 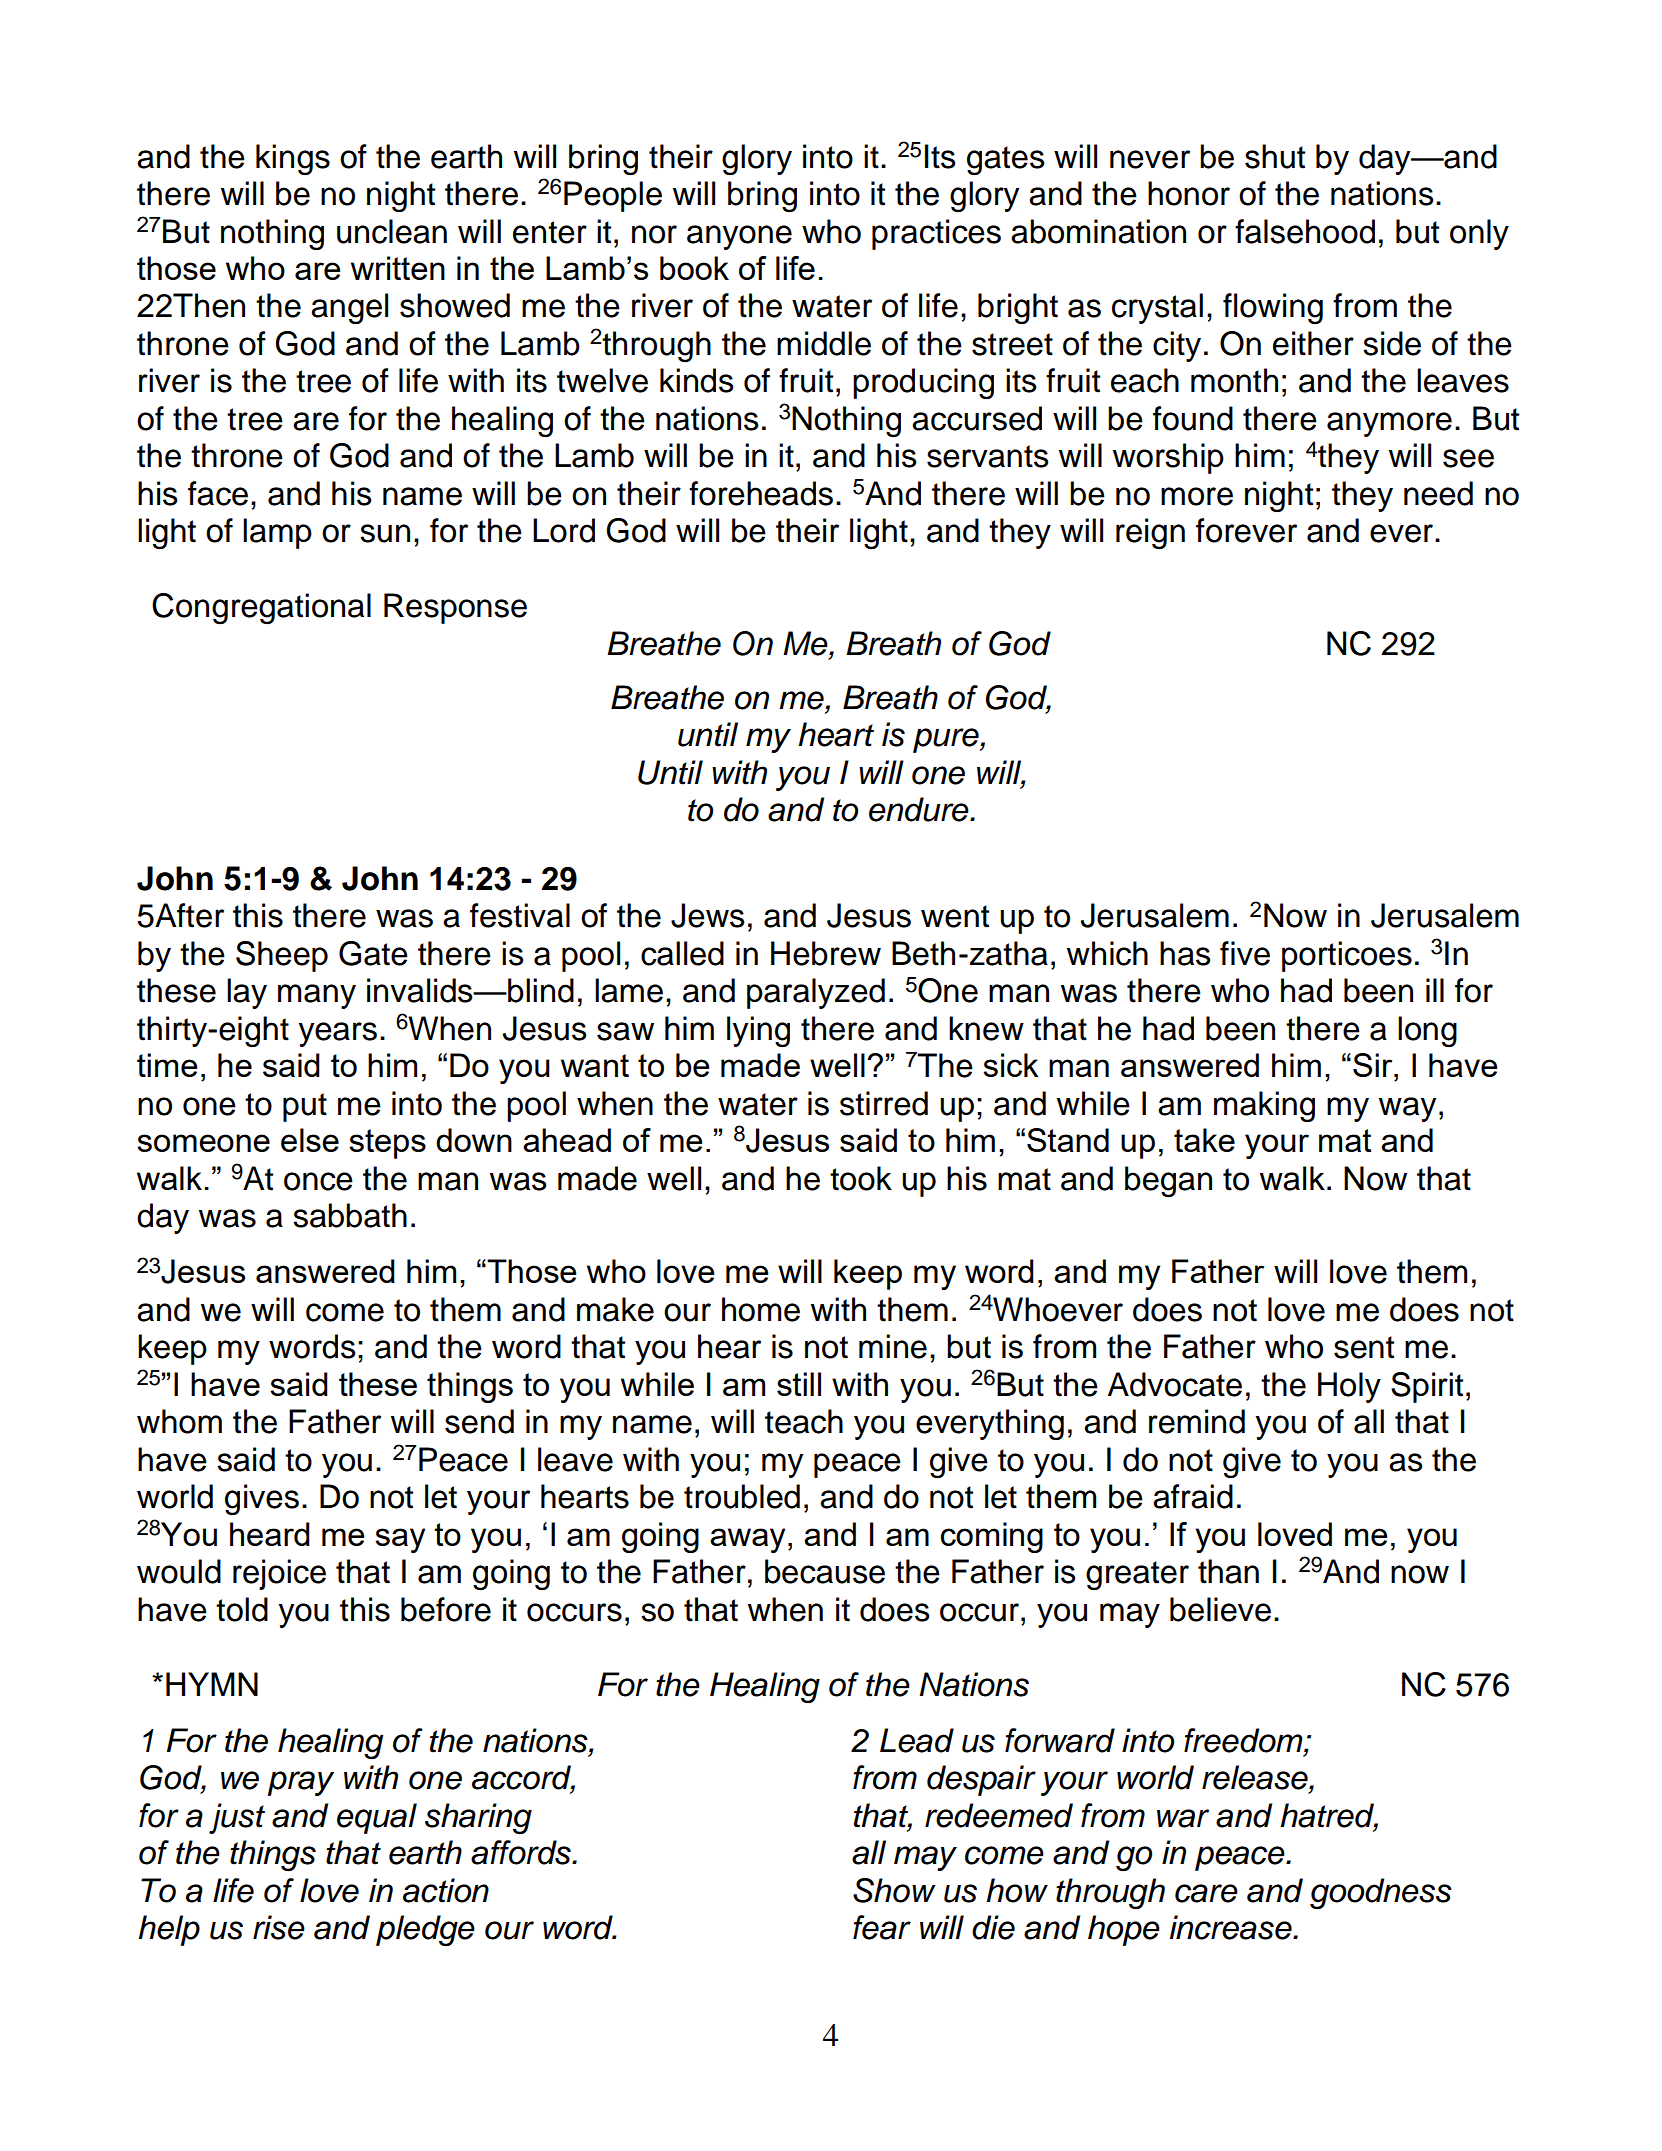 What do you see at coordinates (1305, 231) in the screenshot?
I see `falsehood` at bounding box center [1305, 231].
